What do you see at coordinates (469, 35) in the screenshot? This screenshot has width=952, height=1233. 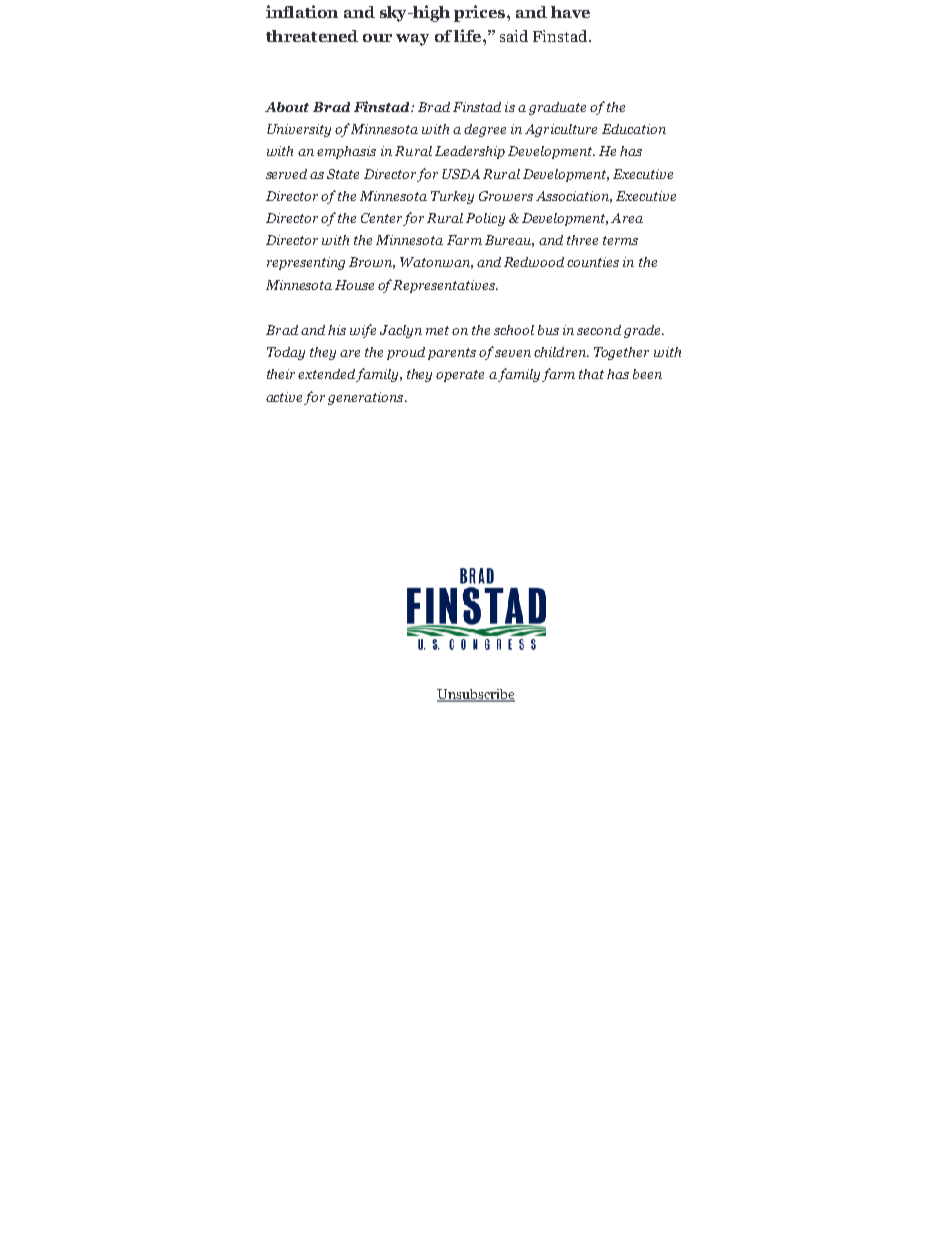 I see `life` at bounding box center [469, 35].
